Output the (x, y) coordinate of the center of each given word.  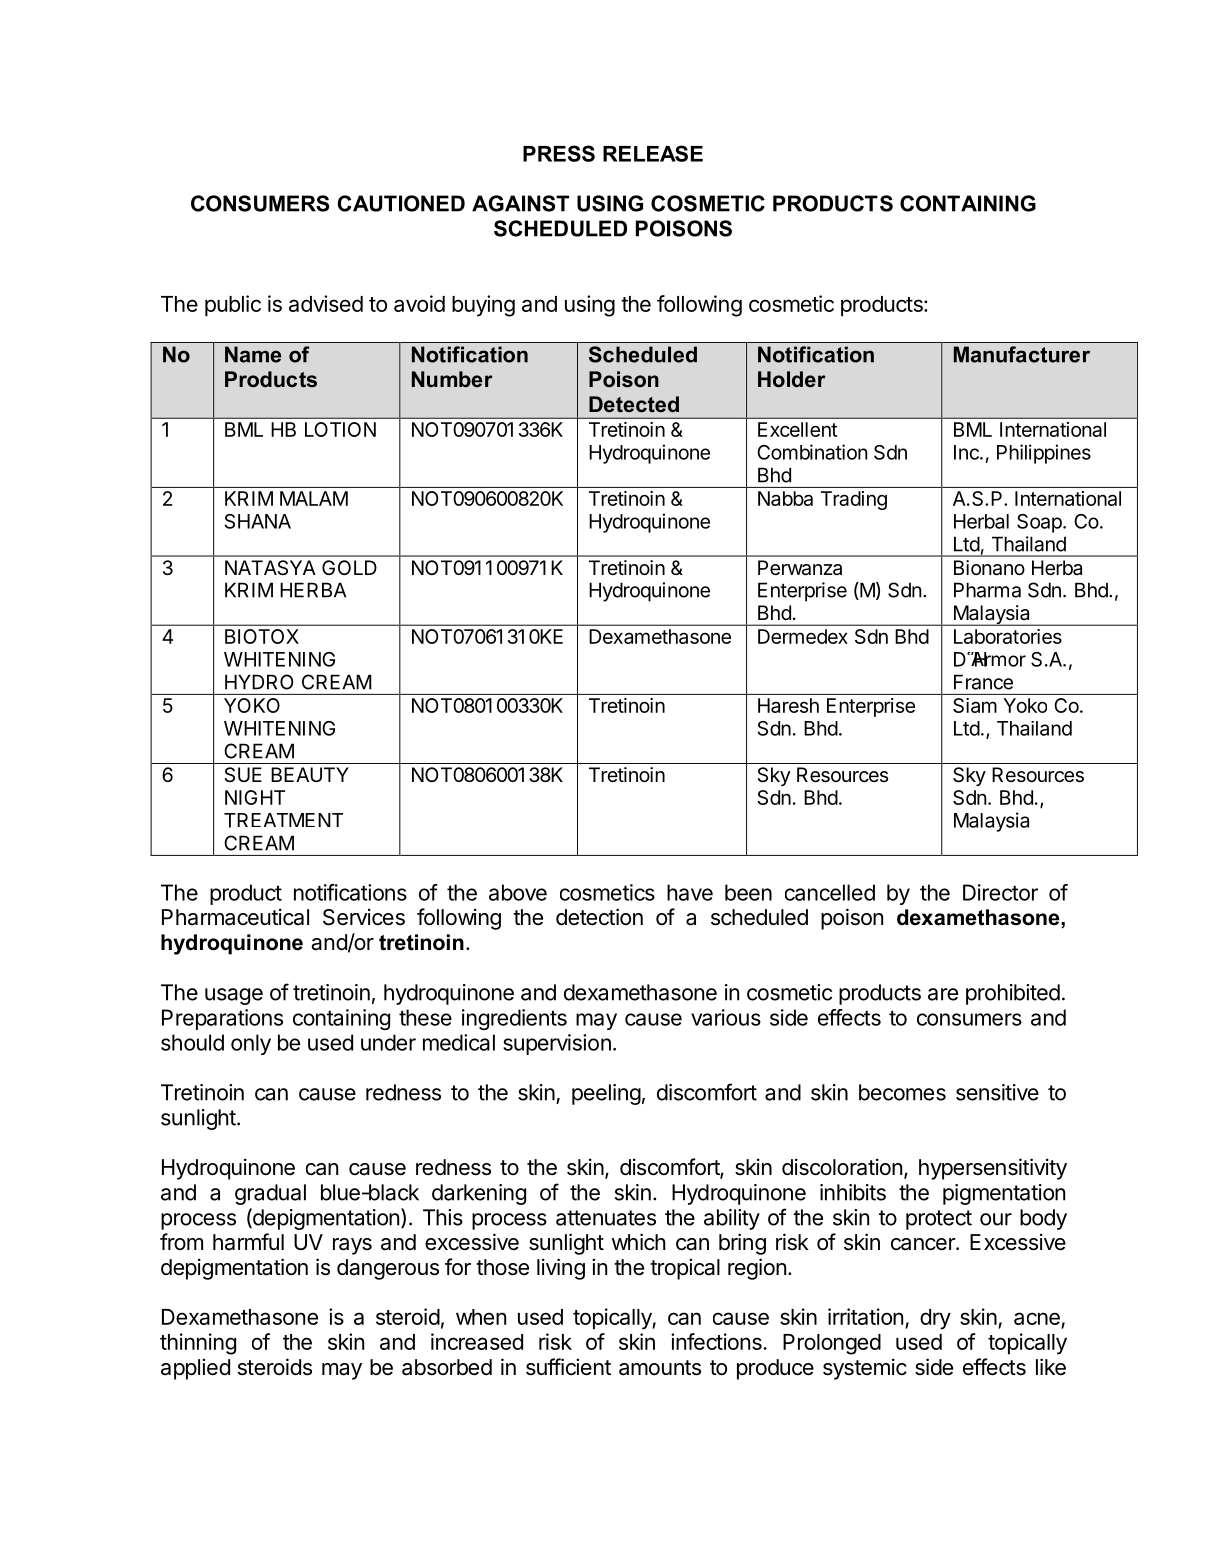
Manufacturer (1022, 354)
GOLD (349, 567)
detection (599, 917)
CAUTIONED (401, 203)
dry (935, 1319)
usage (234, 996)
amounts (660, 1368)
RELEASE (653, 153)
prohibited (1013, 994)
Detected (634, 404)
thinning (198, 1344)
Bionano (989, 568)
